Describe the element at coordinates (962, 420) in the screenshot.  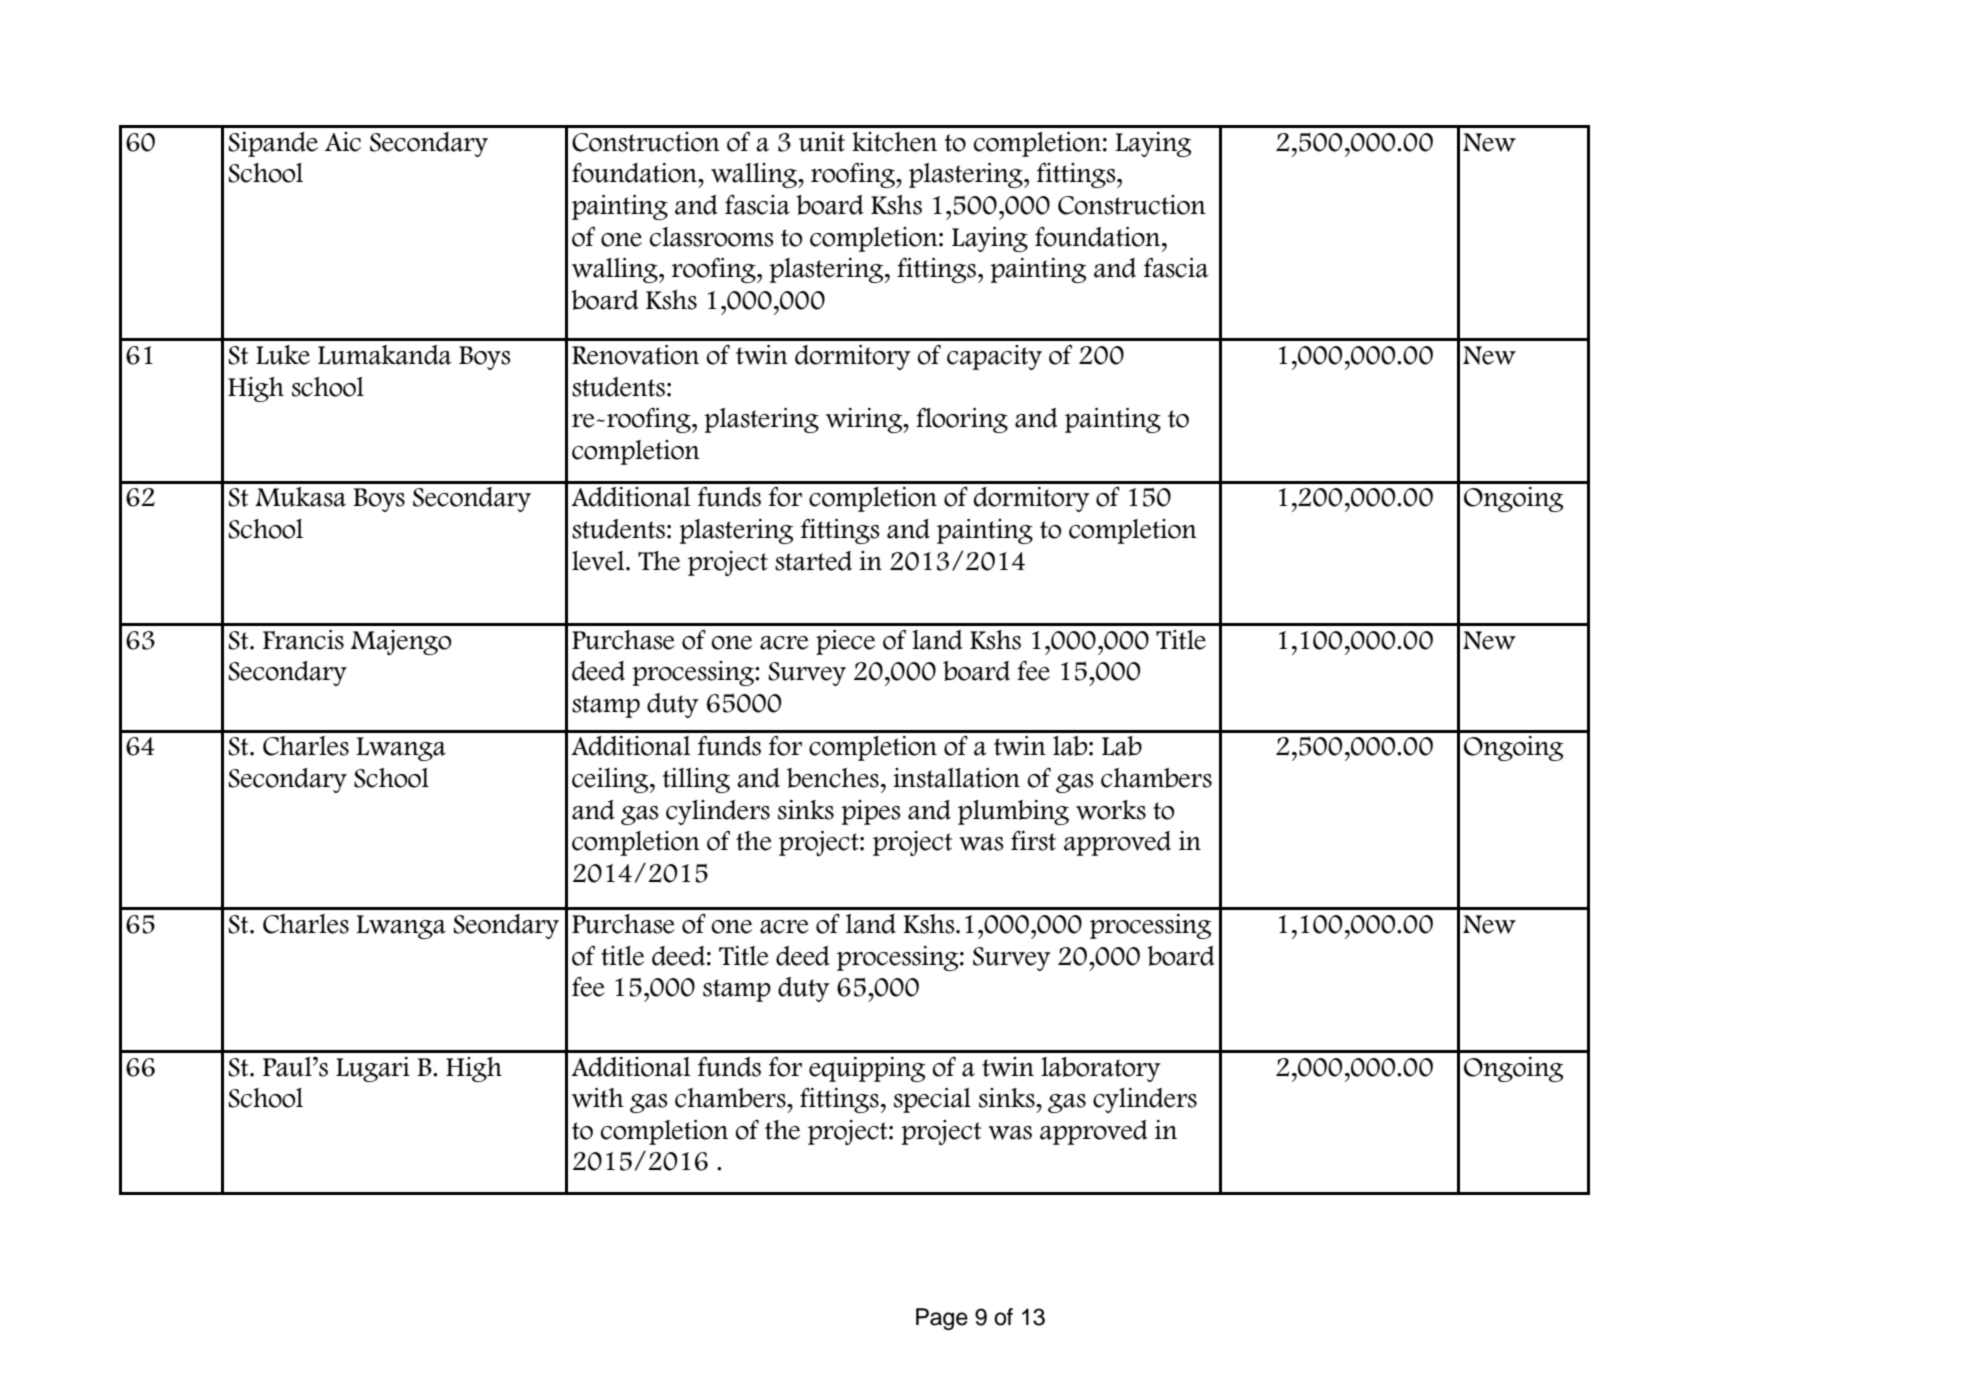
I see `flooring` at that location.
